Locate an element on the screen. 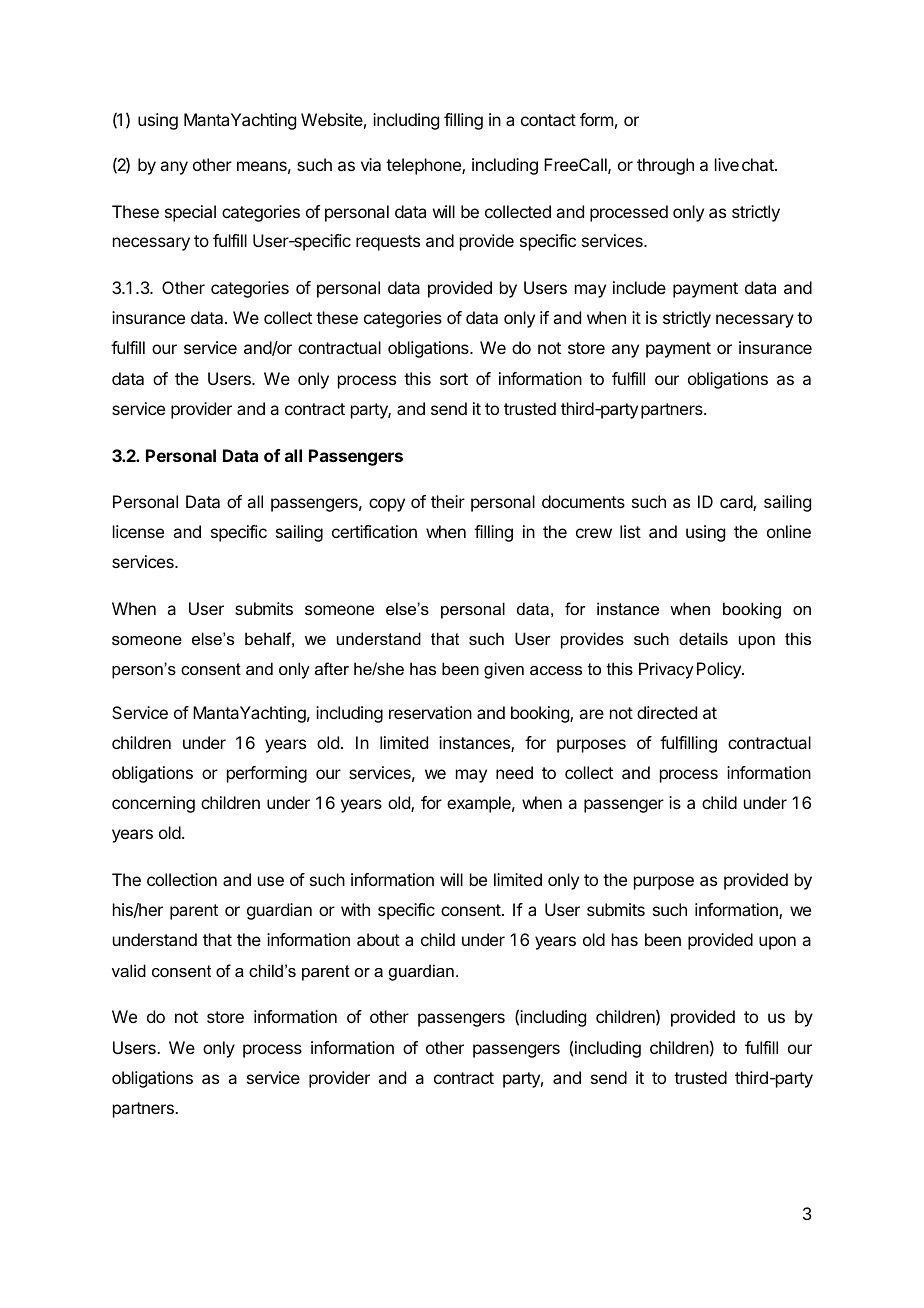  valid is located at coordinates (129, 970).
